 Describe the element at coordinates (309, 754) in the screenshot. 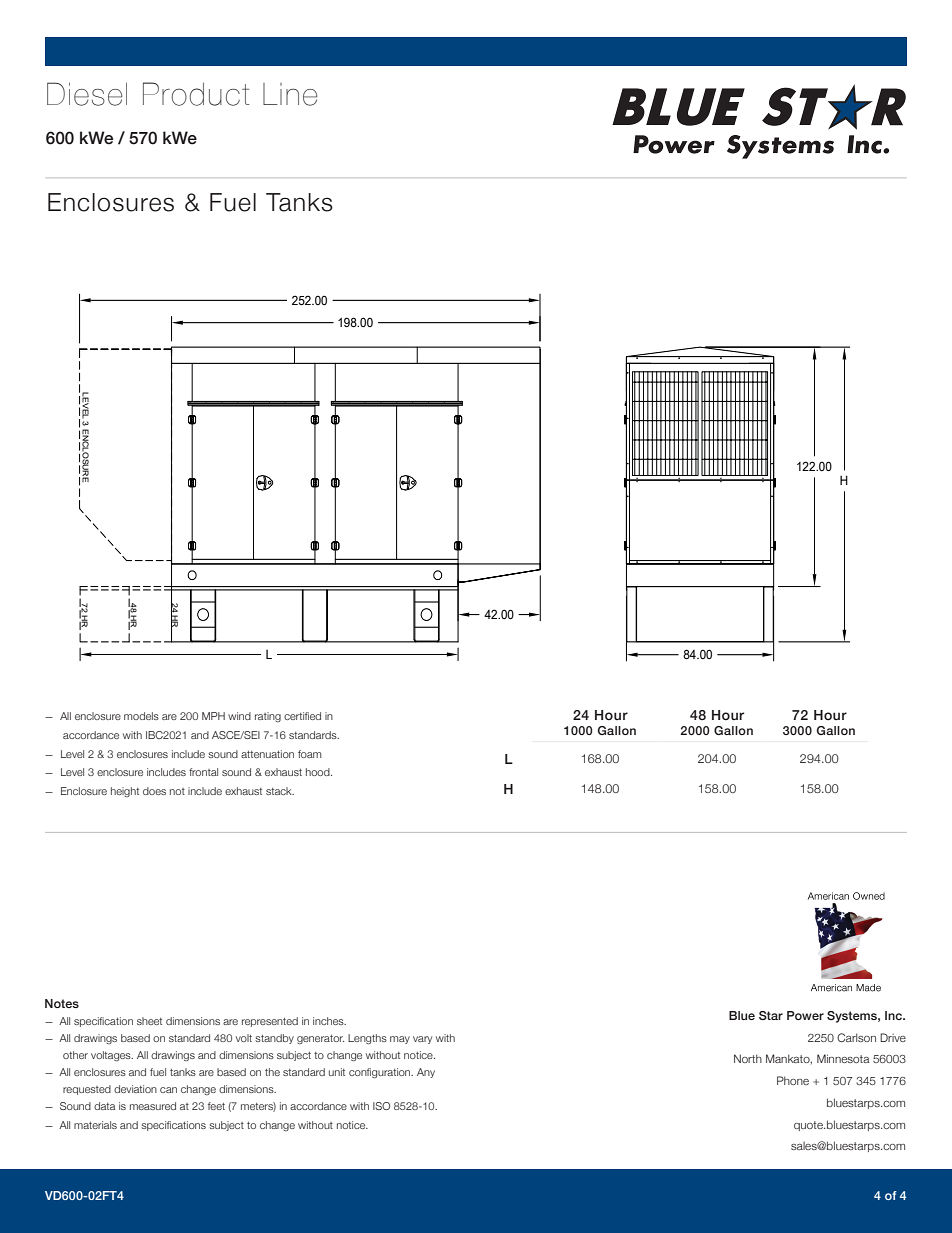

I see `foam` at that location.
